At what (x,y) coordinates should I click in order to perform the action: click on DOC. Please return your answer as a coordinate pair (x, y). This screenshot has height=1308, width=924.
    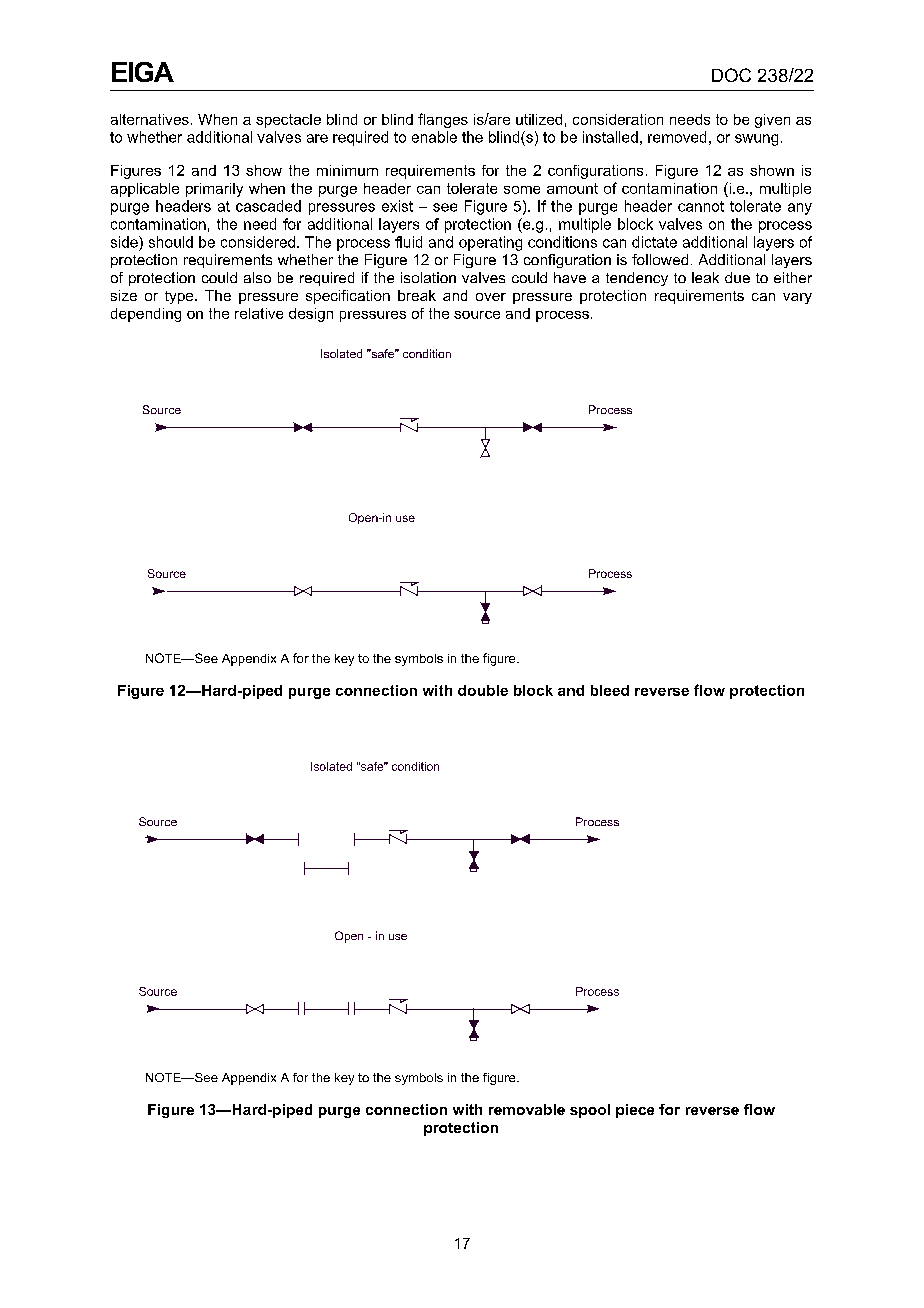
    Looking at the image, I should click on (731, 75).
